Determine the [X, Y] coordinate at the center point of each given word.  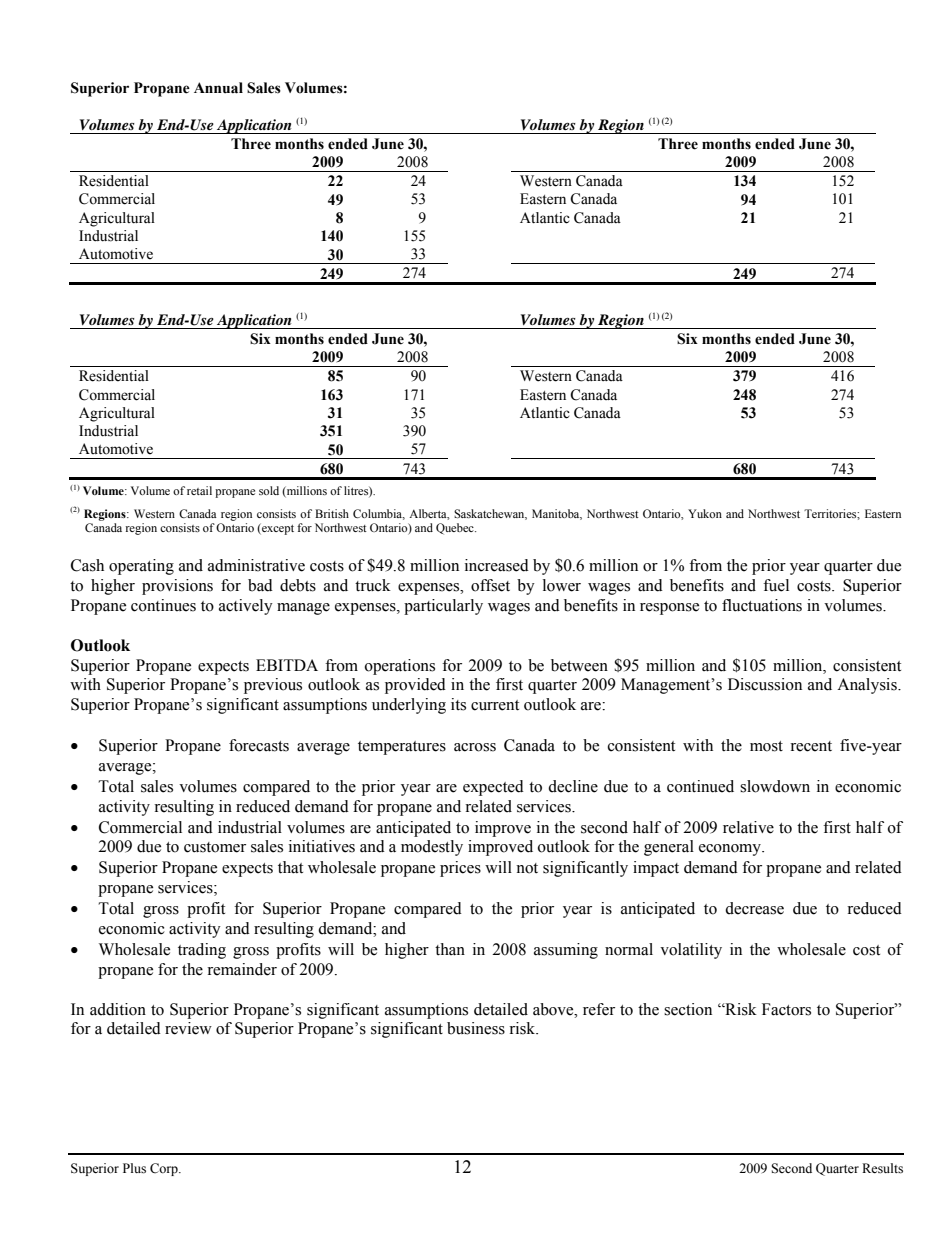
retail [199, 490]
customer [215, 847]
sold [269, 490]
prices [460, 869]
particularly [443, 607]
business [476, 1028]
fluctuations [762, 605]
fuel [776, 585]
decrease [754, 908]
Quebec [456, 529]
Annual [218, 88]
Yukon [705, 513]
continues [163, 605]
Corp [165, 1169]
